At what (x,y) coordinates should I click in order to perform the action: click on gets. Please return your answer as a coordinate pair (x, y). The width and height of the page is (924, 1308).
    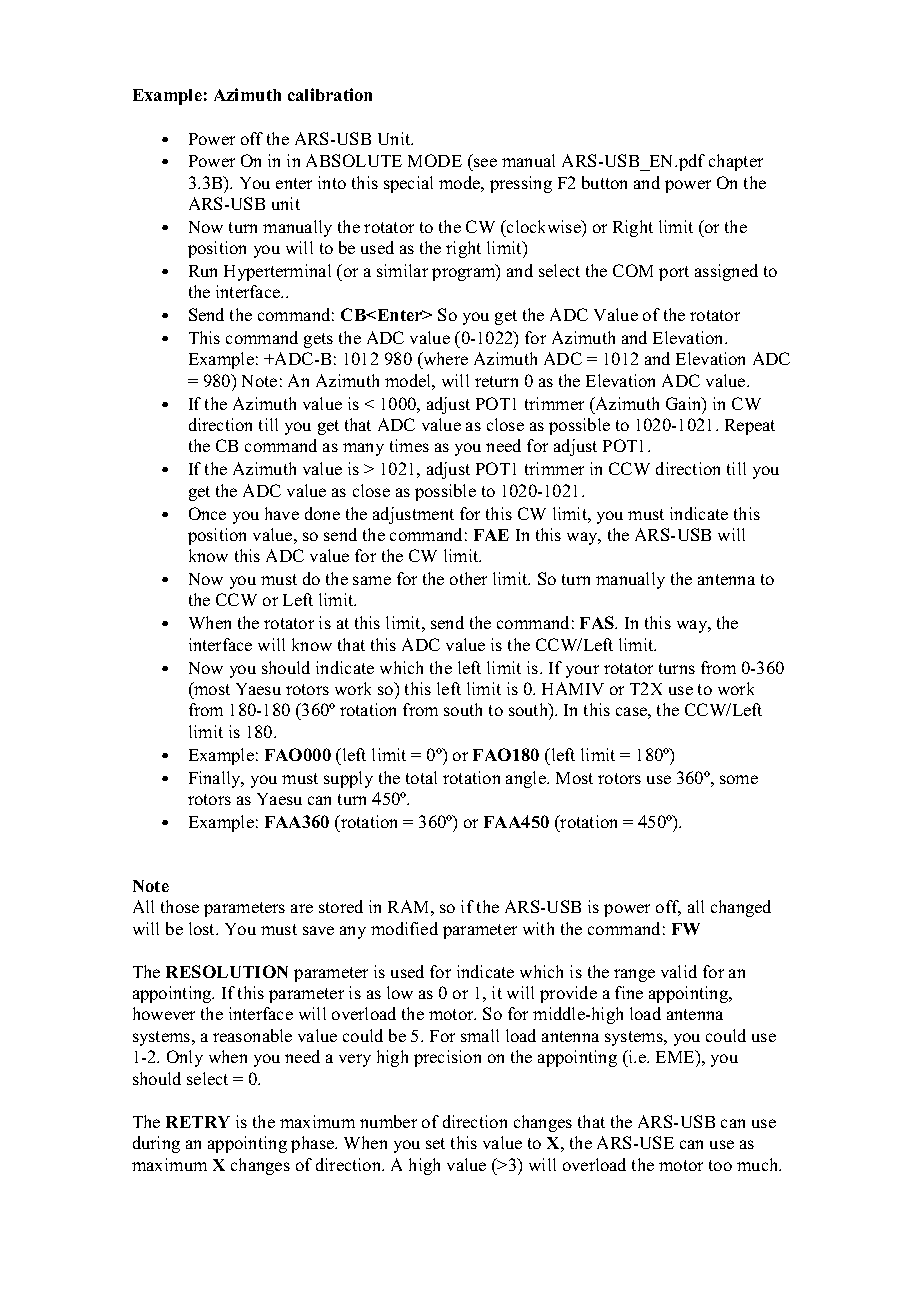
    Looking at the image, I should click on (318, 340).
